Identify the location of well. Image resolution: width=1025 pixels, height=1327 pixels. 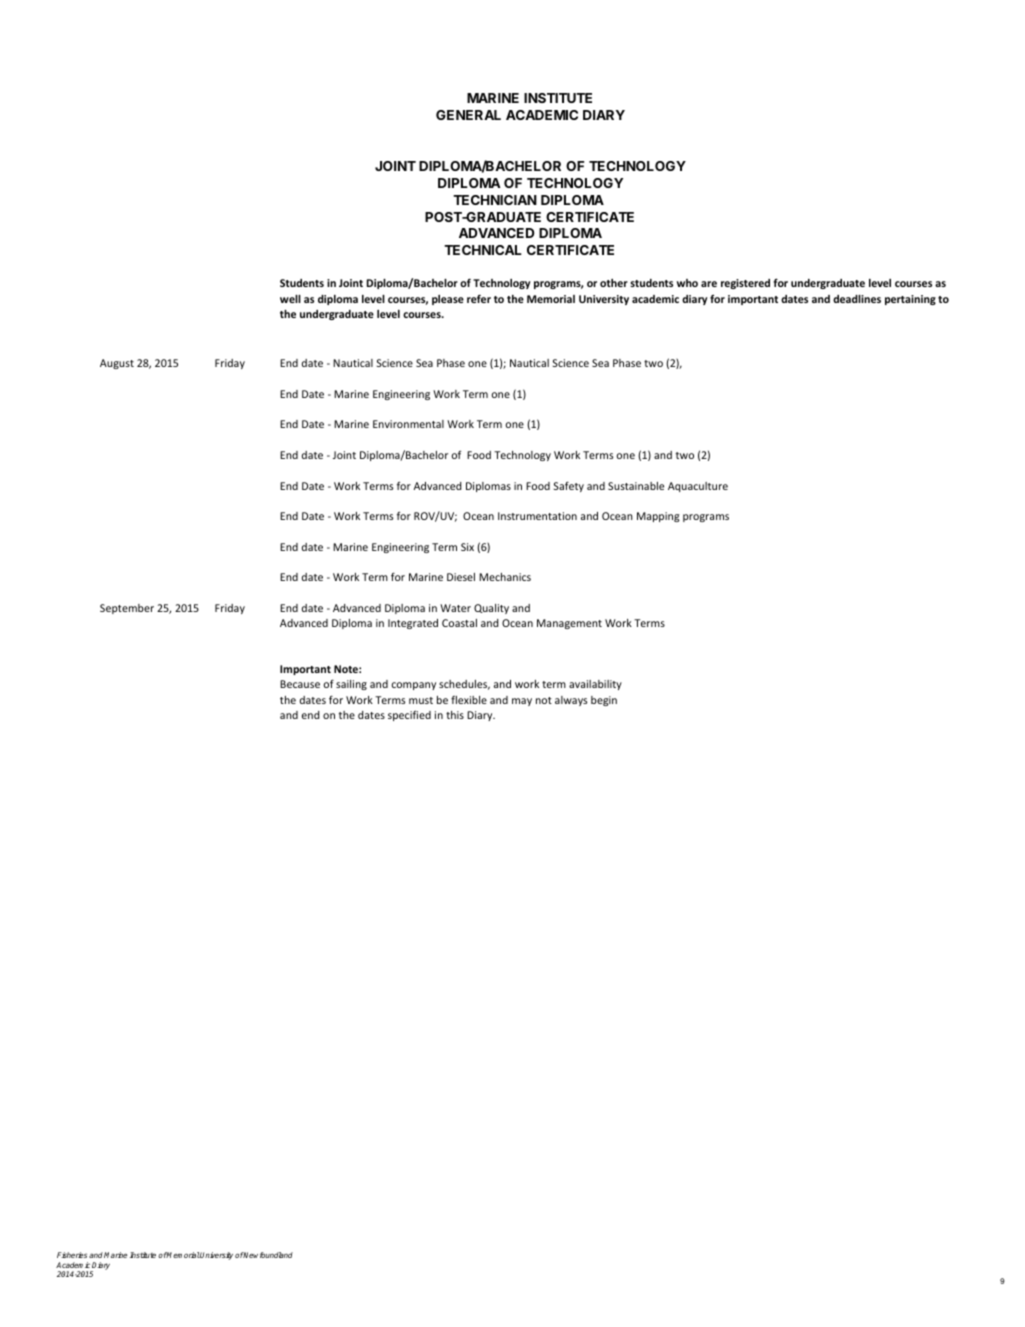
(290, 299).
